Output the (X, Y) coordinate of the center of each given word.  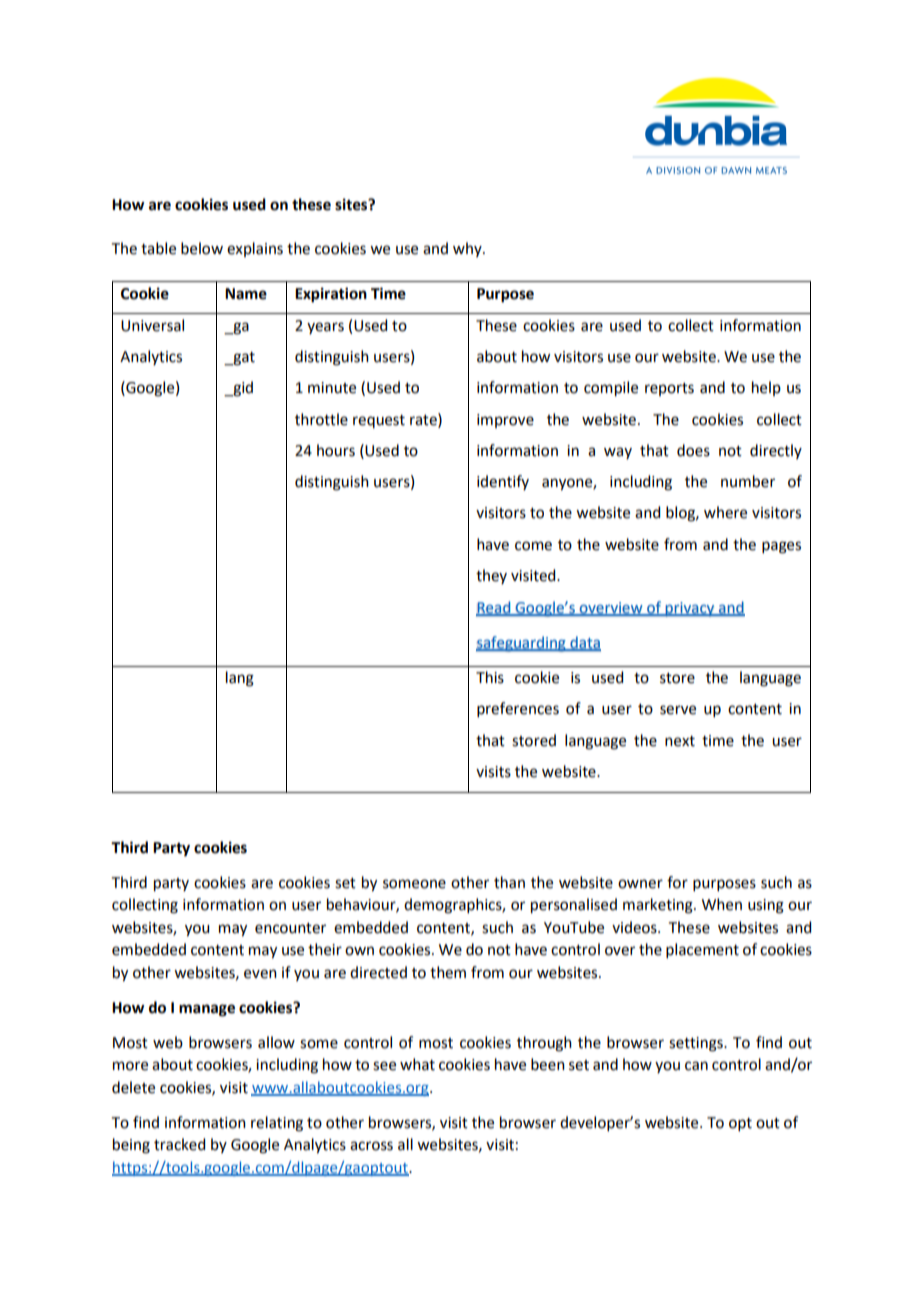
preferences (518, 709)
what (417, 1064)
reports (669, 389)
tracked (179, 1144)
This (490, 677)
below (202, 248)
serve (678, 710)
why (468, 249)
